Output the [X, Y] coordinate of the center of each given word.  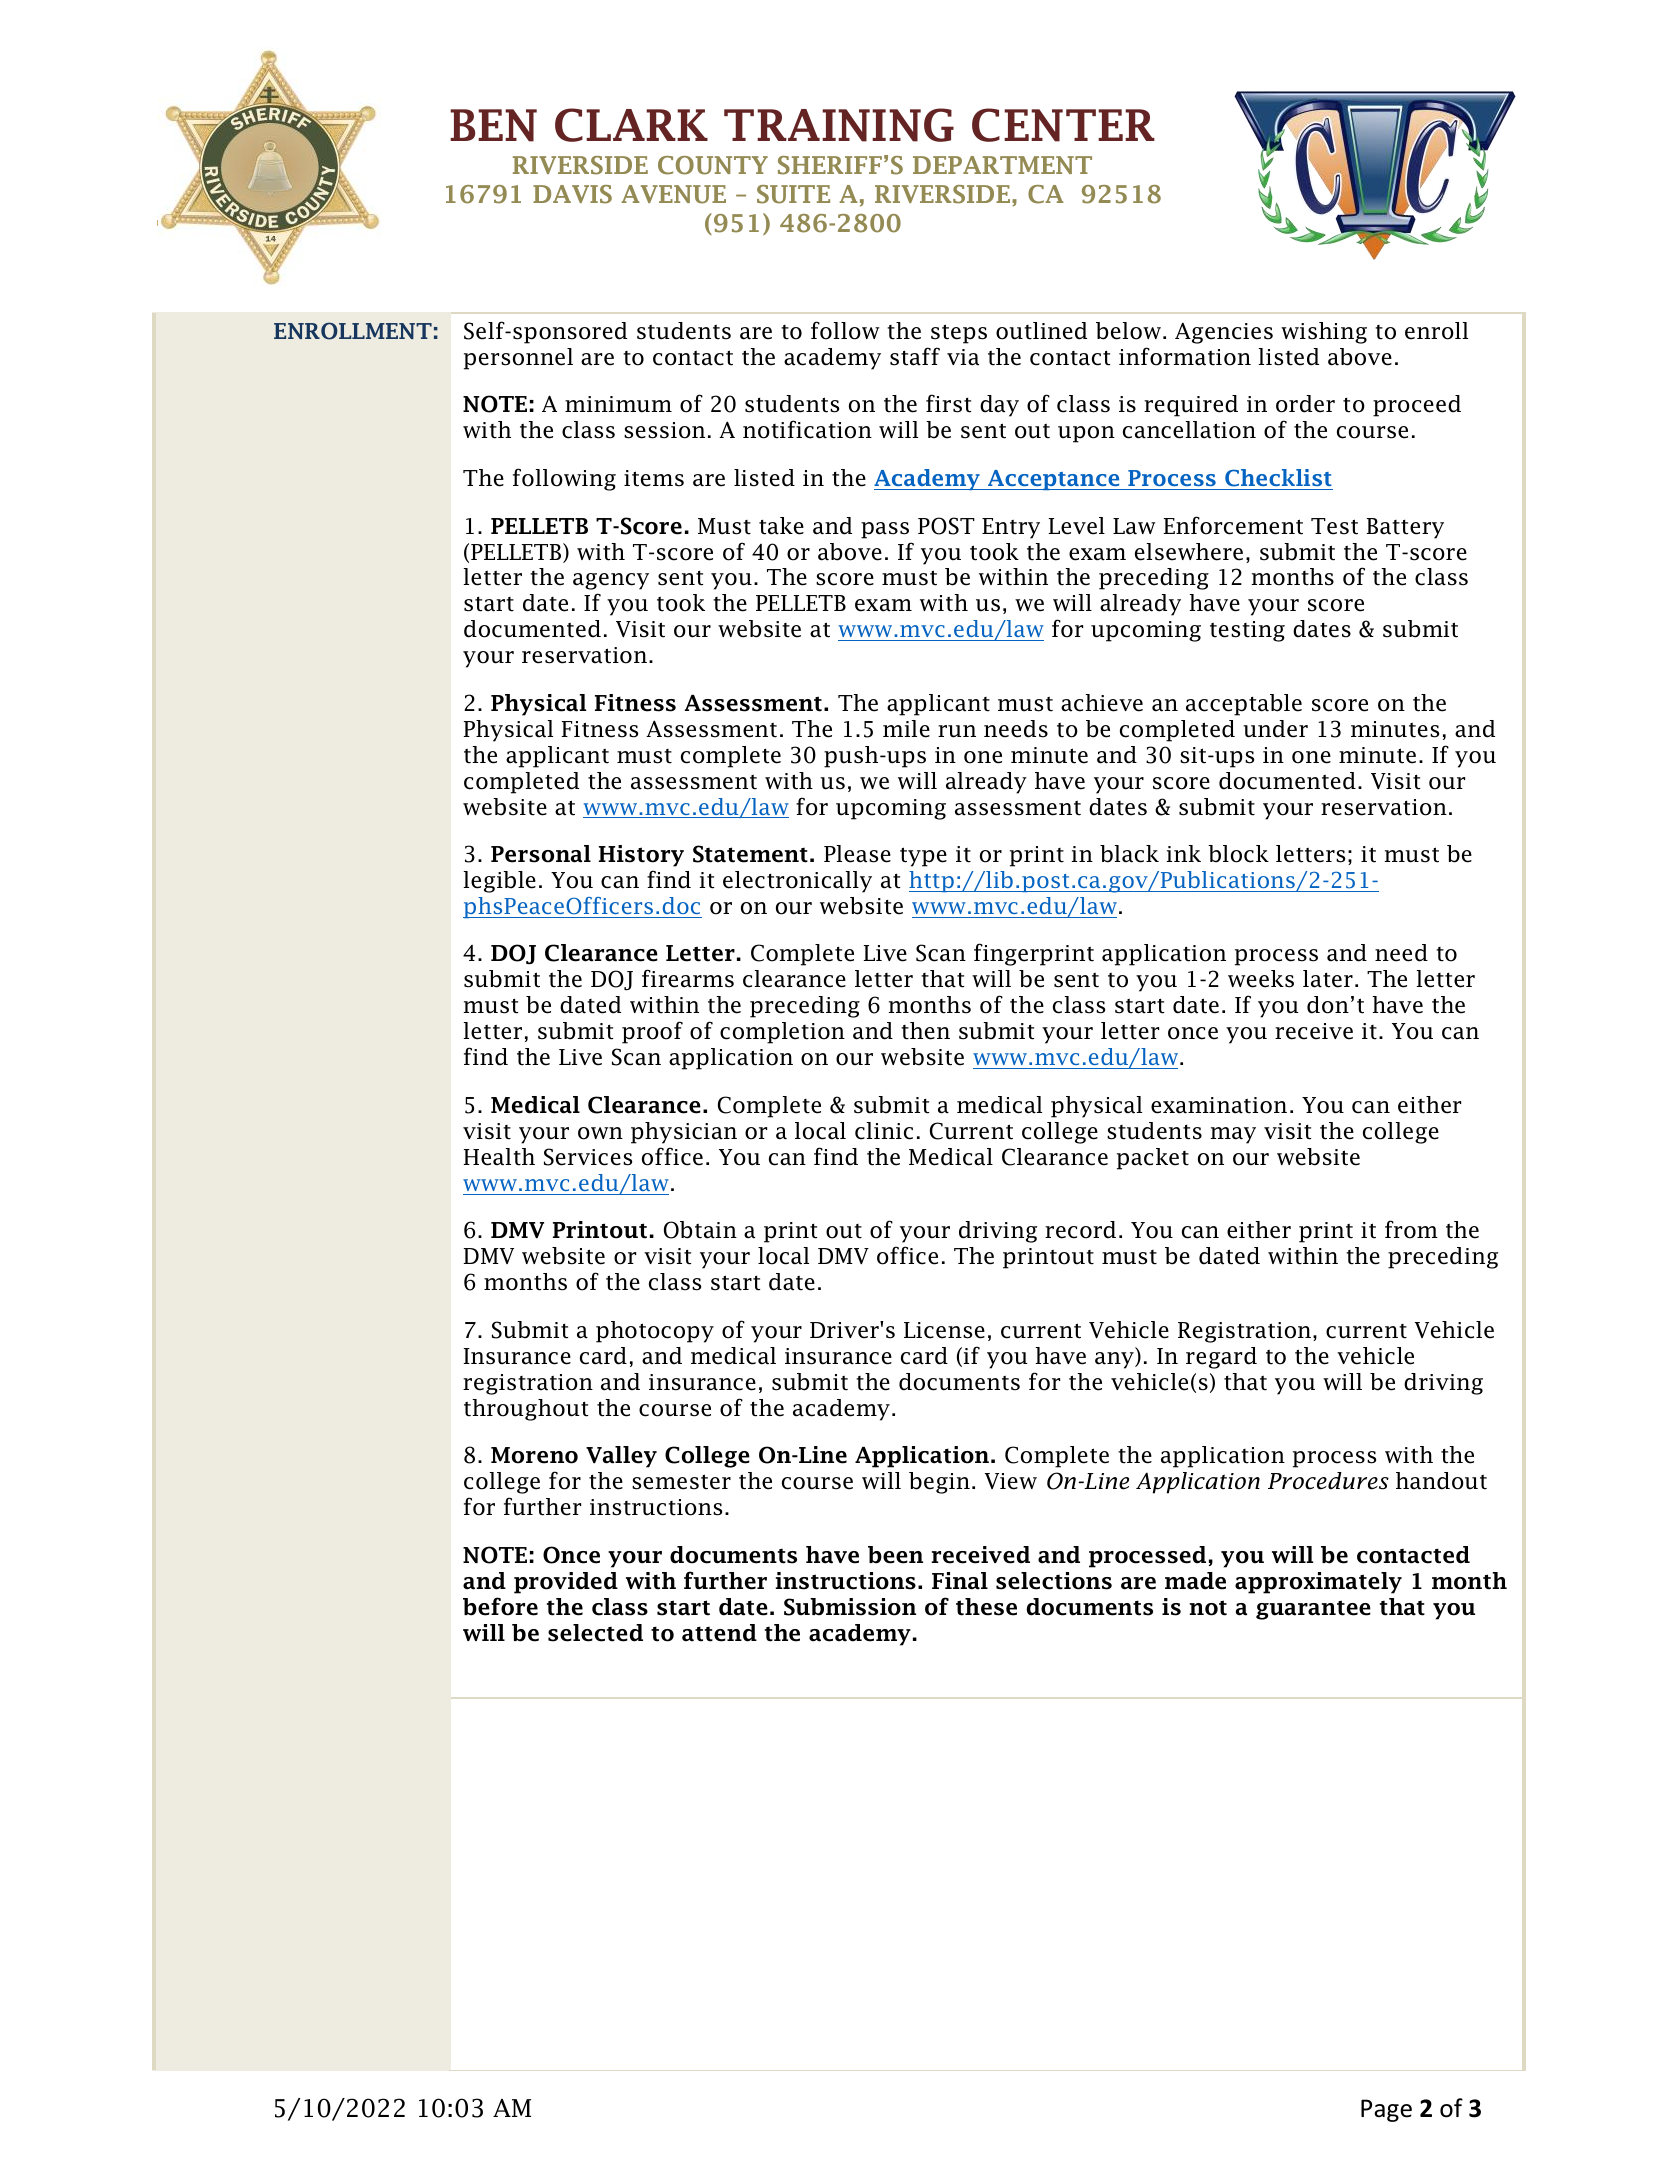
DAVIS [572, 194]
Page [1386, 2110]
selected [595, 1633]
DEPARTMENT [1002, 165]
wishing [1324, 333]
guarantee [1313, 1610]
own [600, 1133]
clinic [884, 1131]
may [1233, 1135]
